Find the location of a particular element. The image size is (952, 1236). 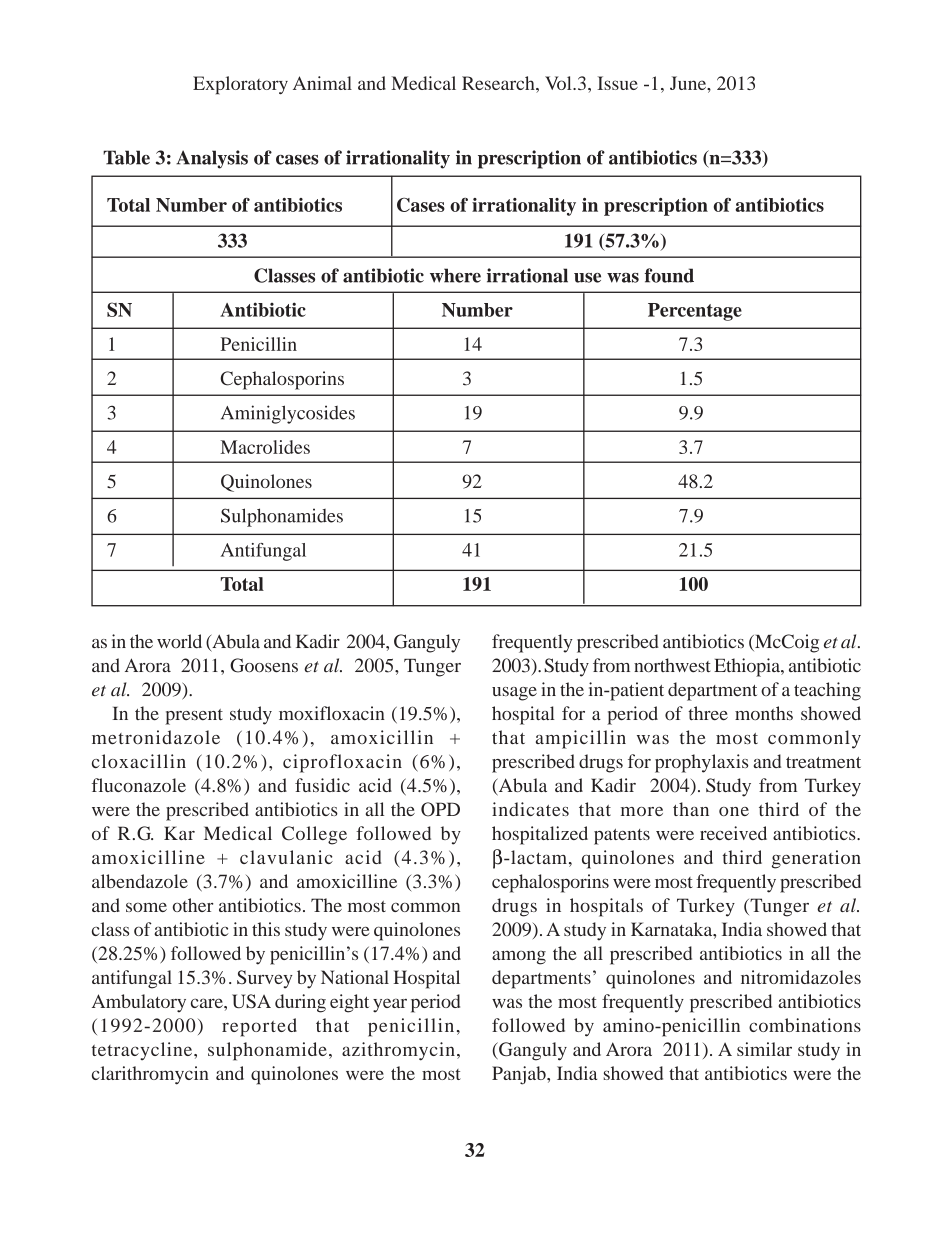

reported is located at coordinates (259, 1027).
